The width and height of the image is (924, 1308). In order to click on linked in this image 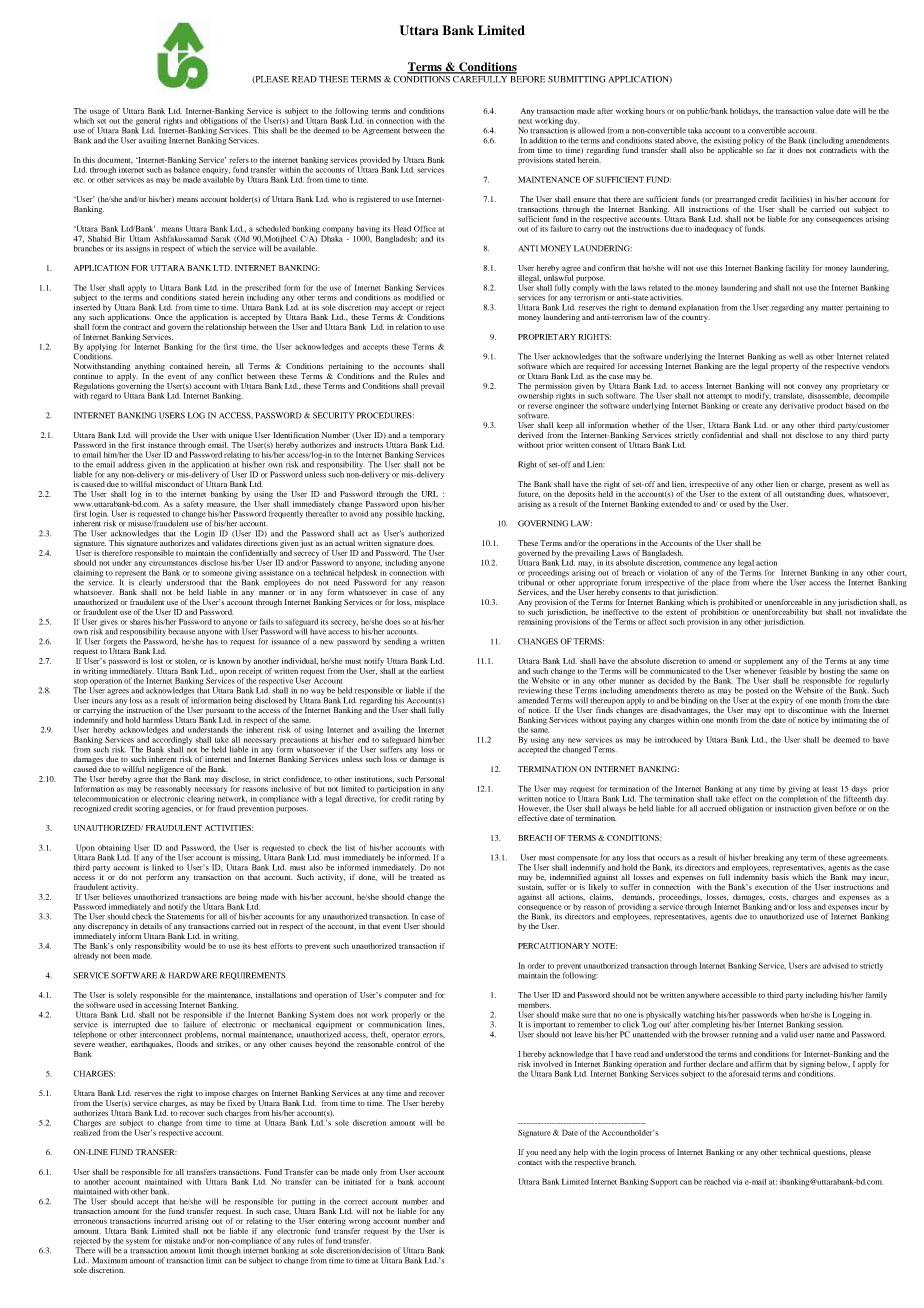, I will do `click(163, 867)`.
